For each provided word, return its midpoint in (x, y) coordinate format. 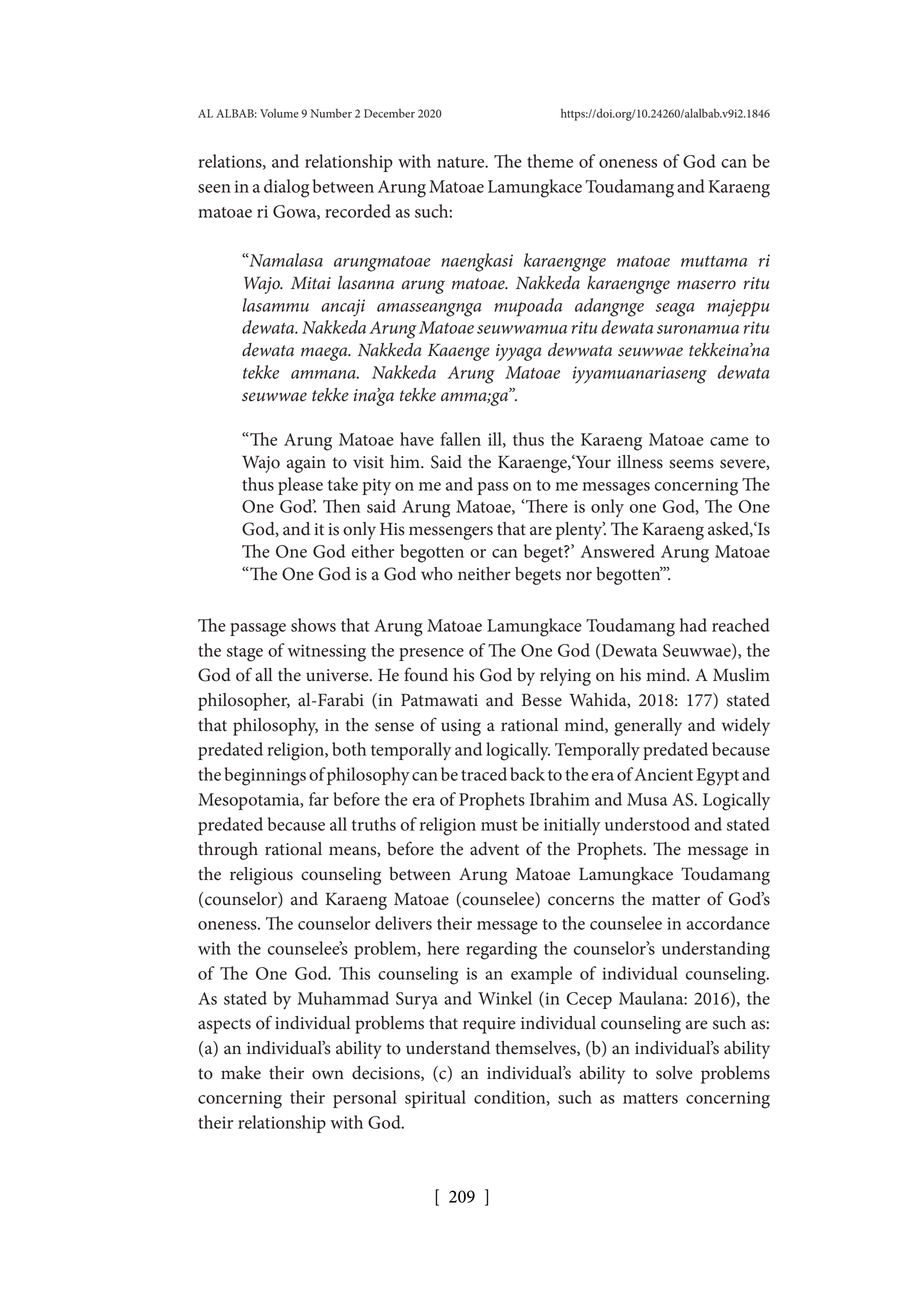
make (241, 1073)
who (437, 574)
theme (550, 161)
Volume (279, 113)
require (489, 1025)
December (389, 113)
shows (313, 625)
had (693, 625)
